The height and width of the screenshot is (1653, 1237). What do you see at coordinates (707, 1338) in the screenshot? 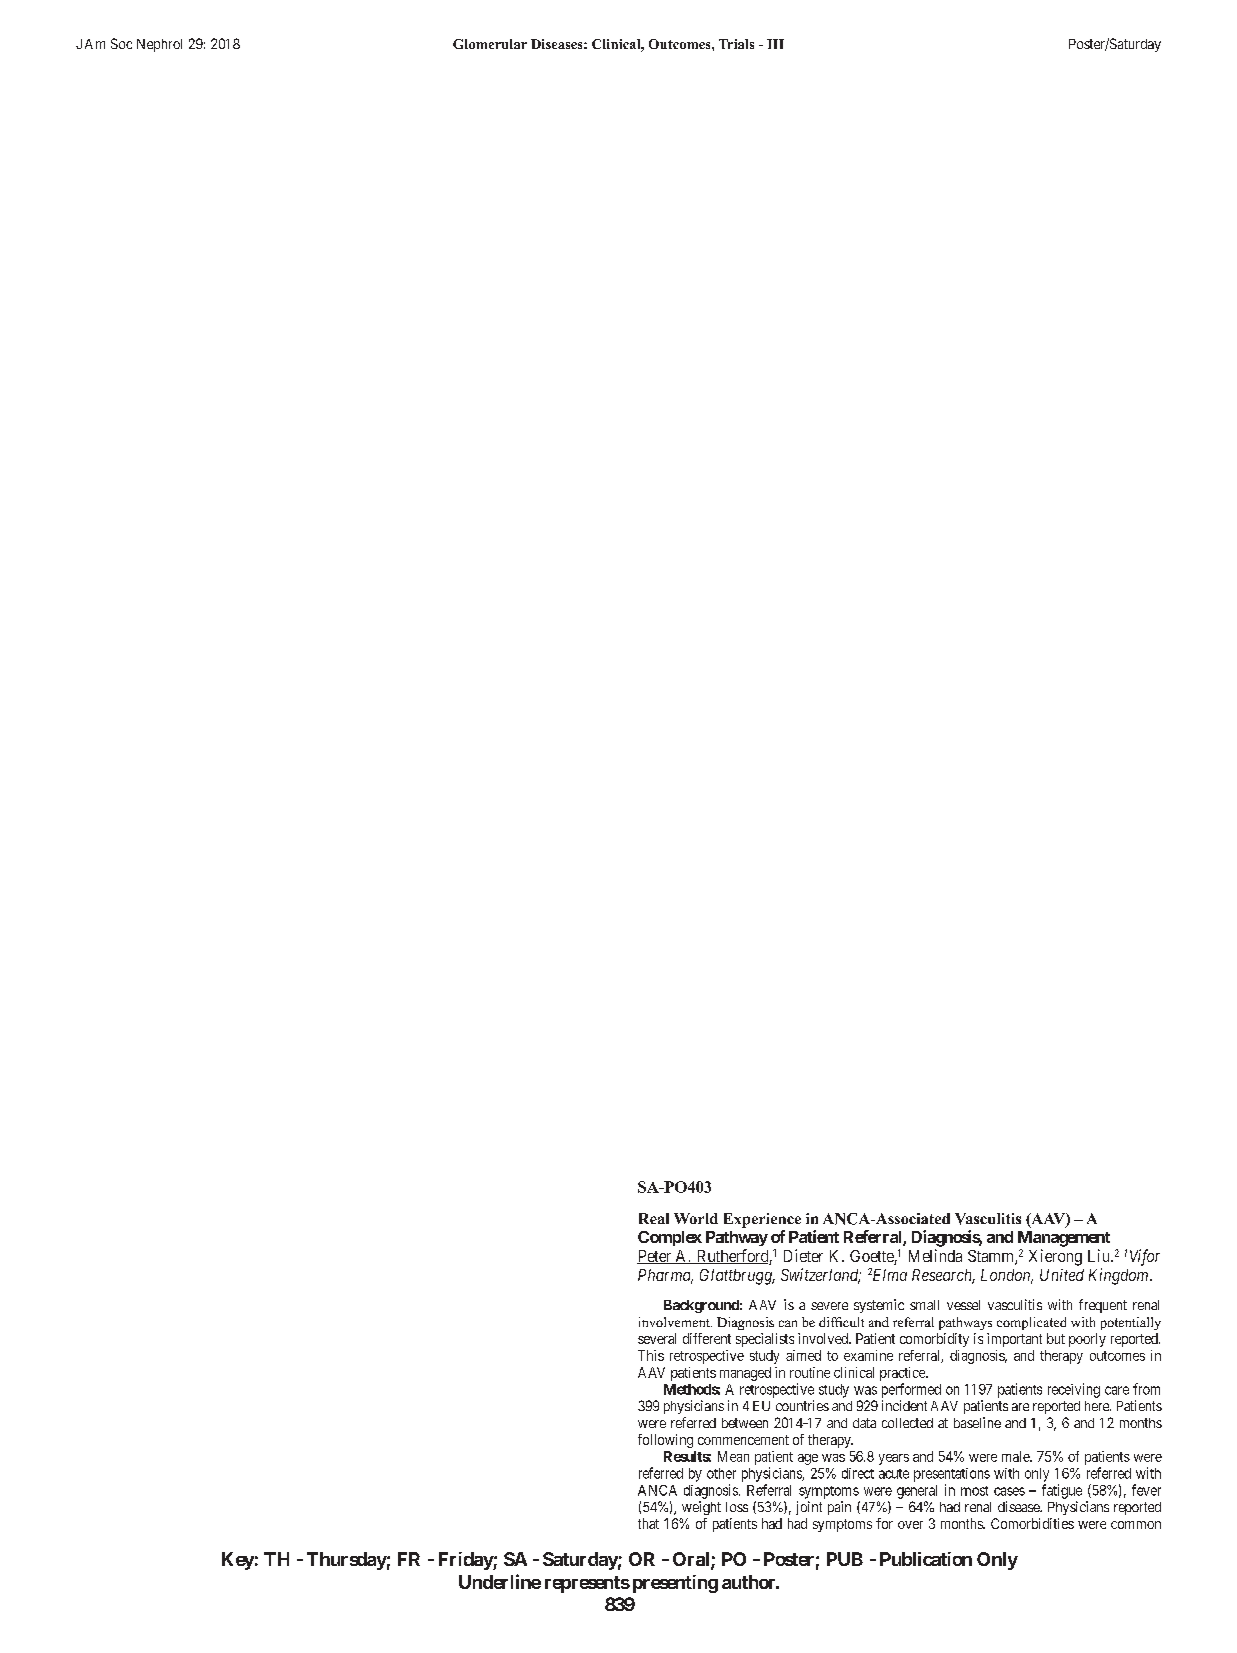
I see `different` at bounding box center [707, 1338].
